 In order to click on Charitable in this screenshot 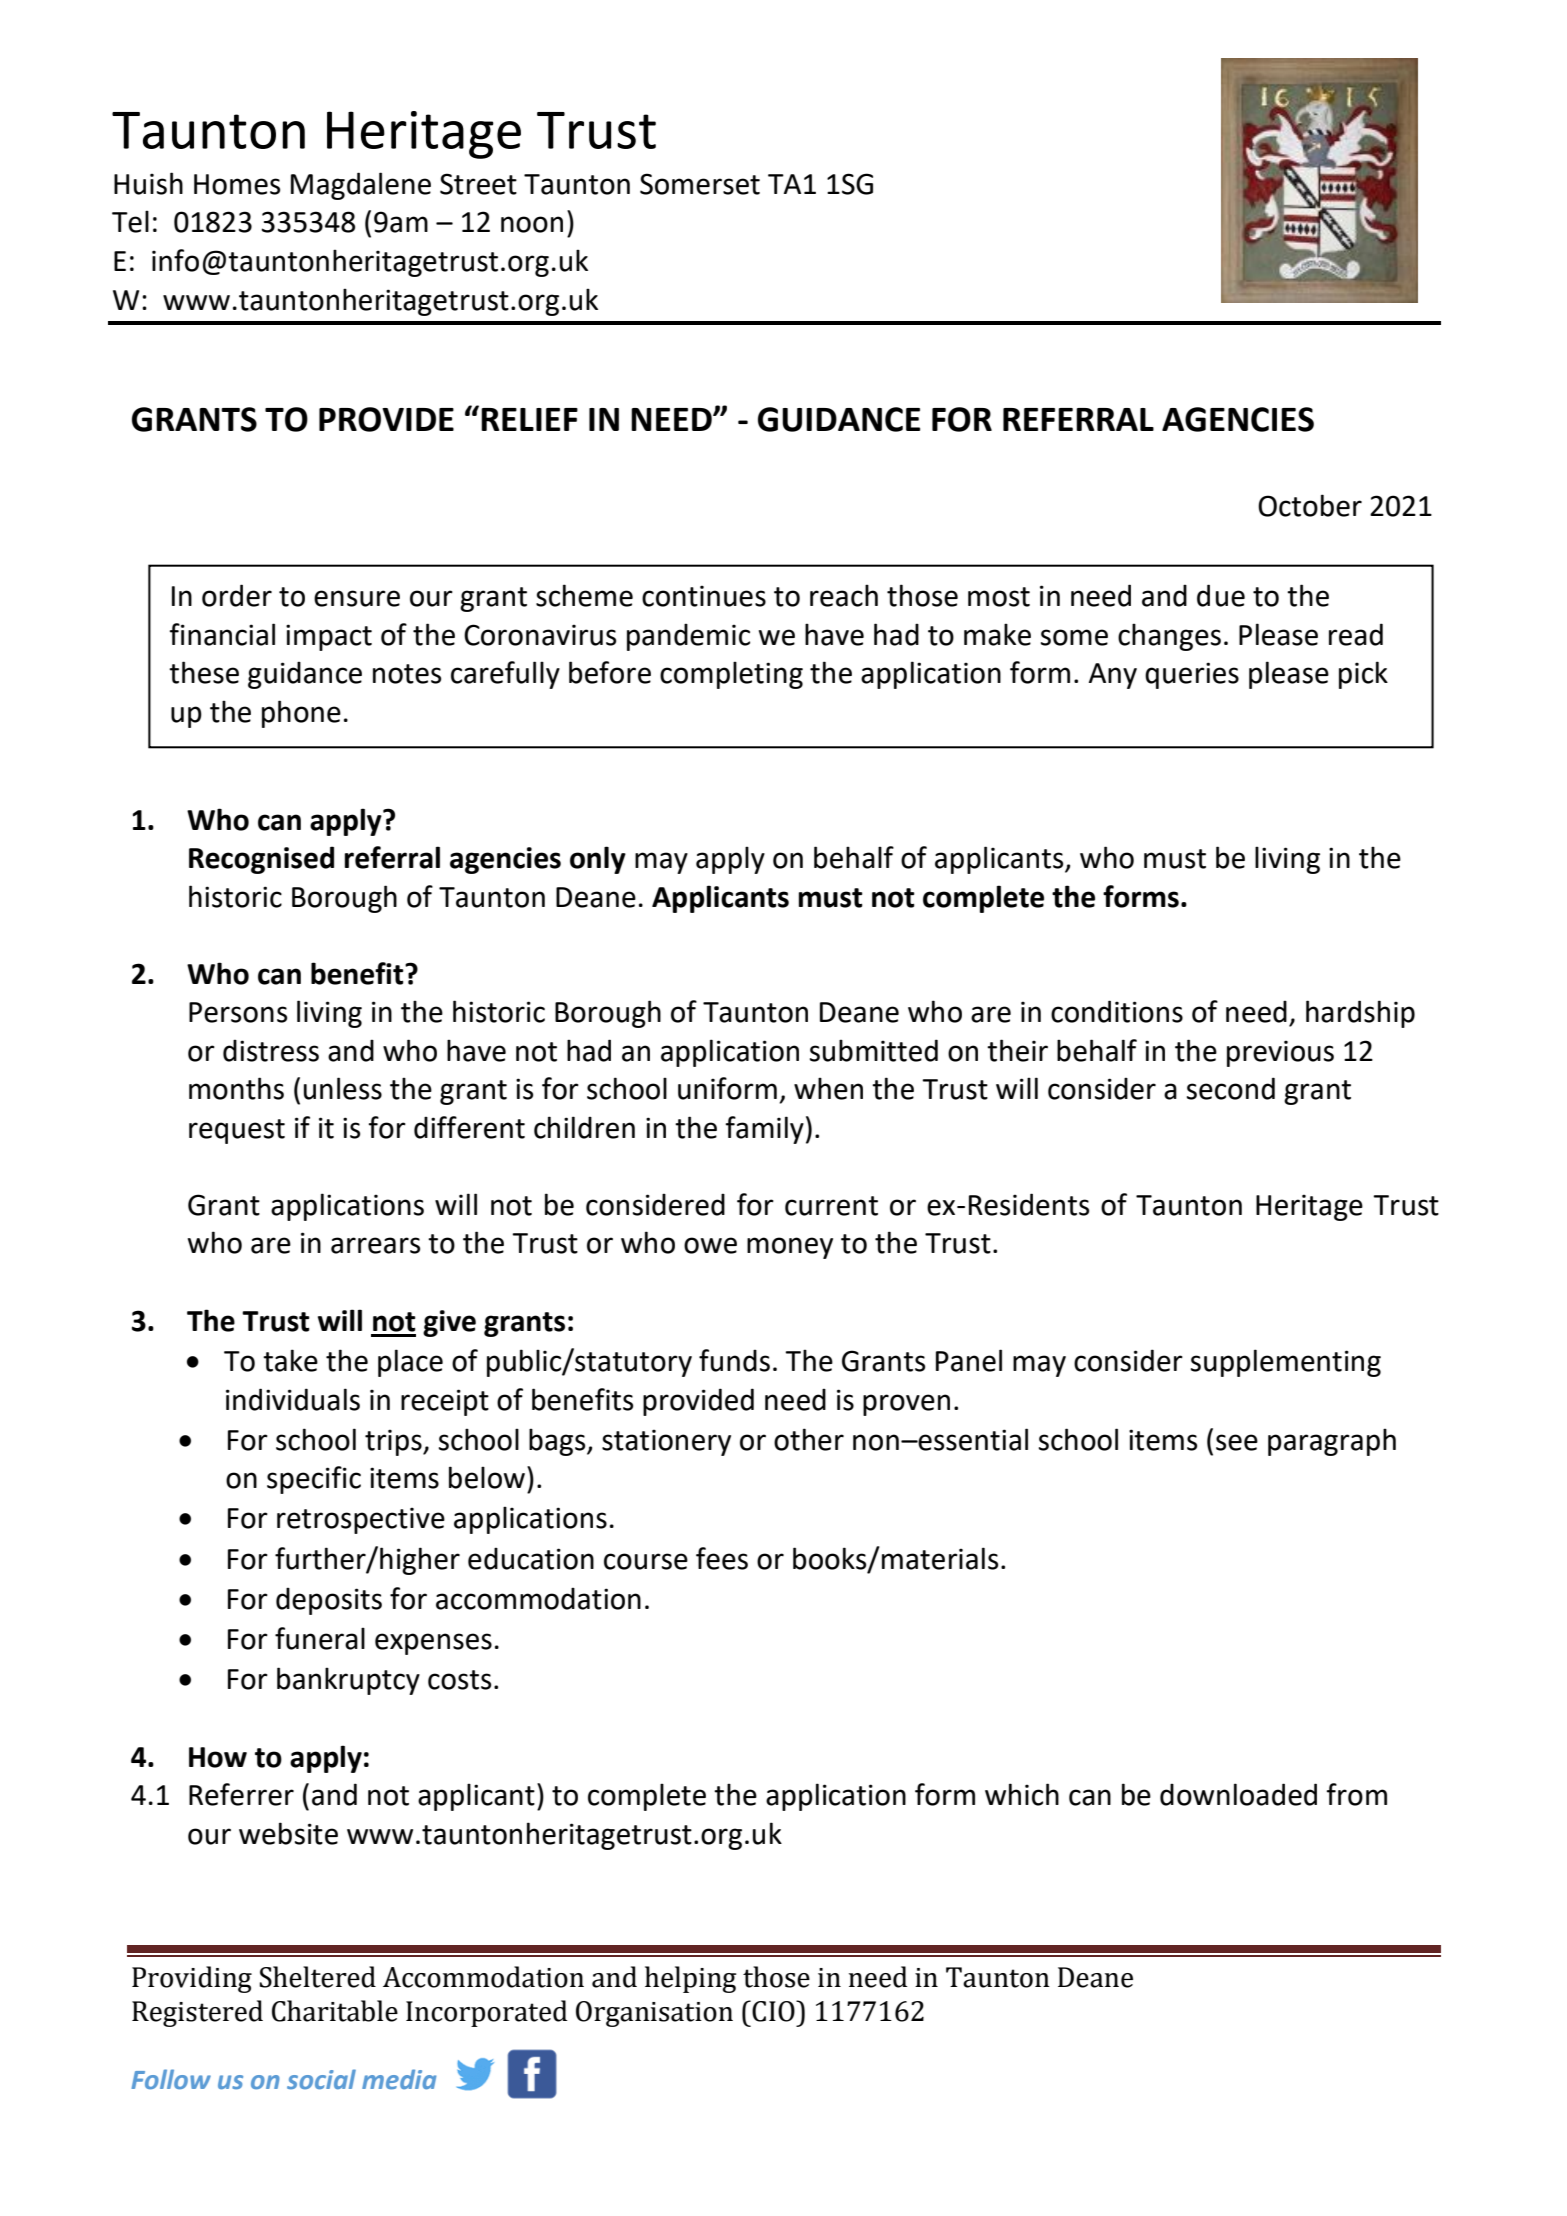, I will do `click(335, 2011)`.
